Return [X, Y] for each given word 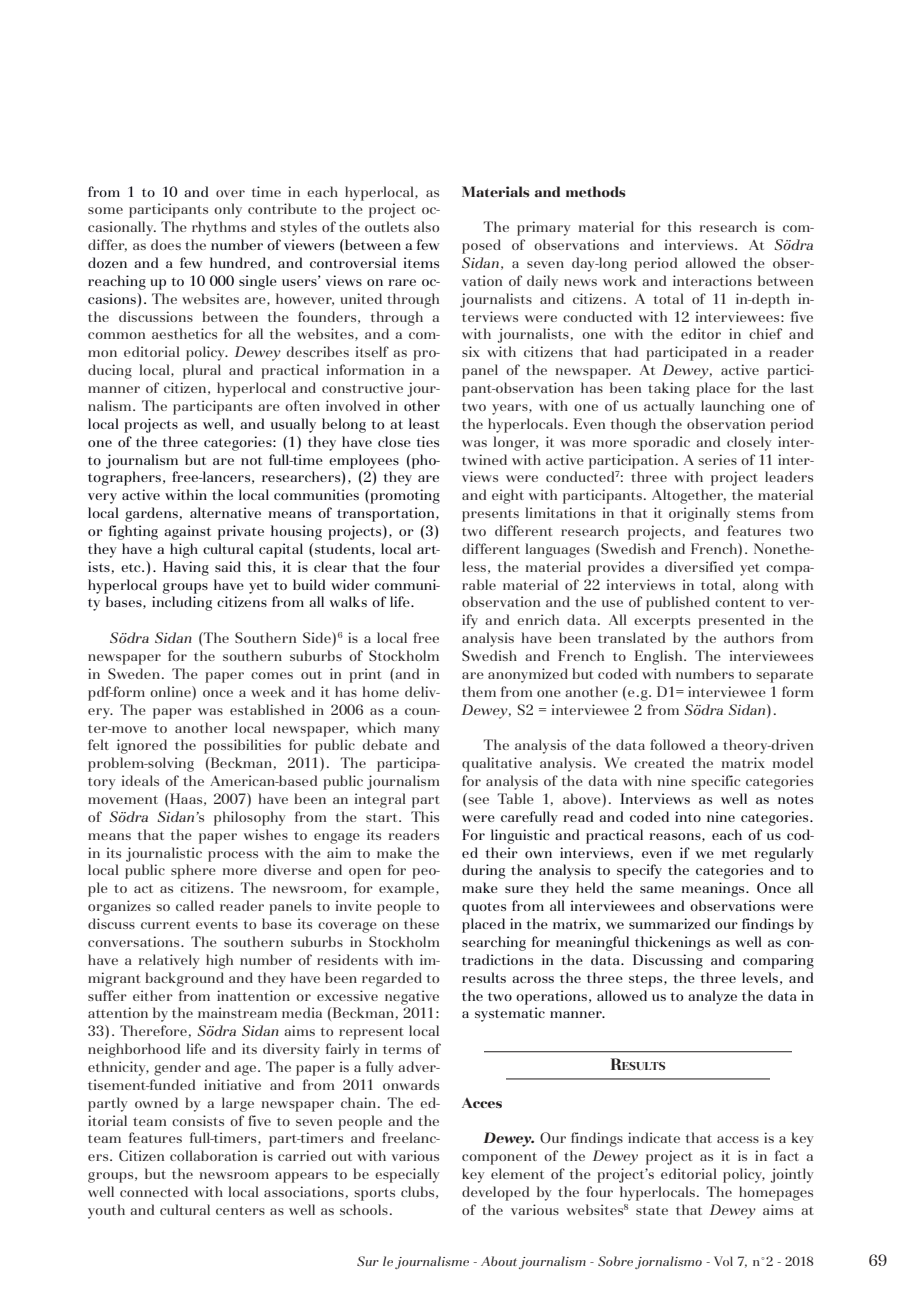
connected [154, 1191]
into [688, 816]
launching [733, 407]
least [424, 423]
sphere [193, 871]
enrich [538, 619]
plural [202, 371]
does [166, 244]
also [426, 226]
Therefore [153, 1030]
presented [731, 621]
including [182, 603]
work [620, 280]
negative [412, 997]
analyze [712, 997]
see [477, 802]
